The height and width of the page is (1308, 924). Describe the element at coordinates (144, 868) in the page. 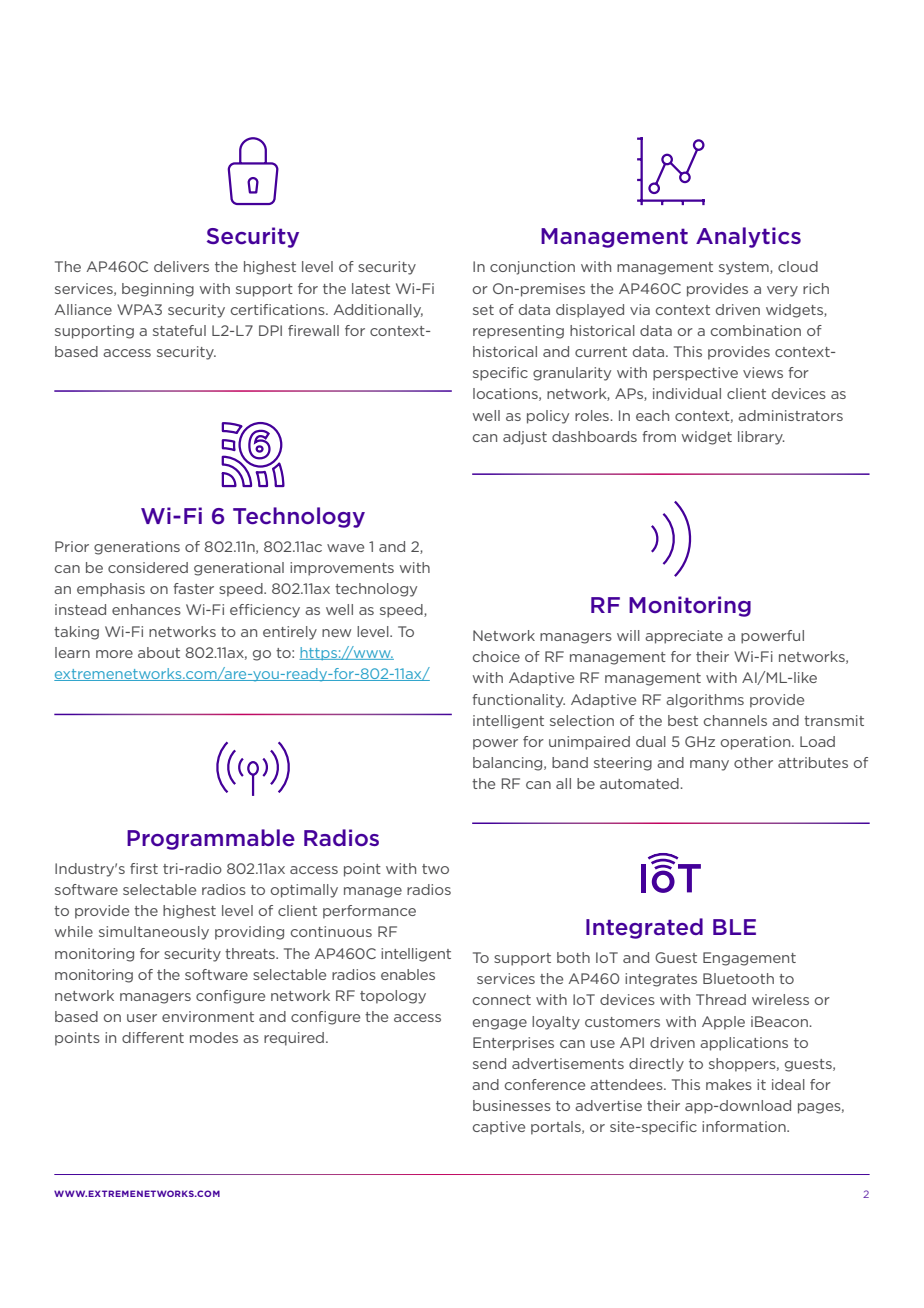

I see `first` at that location.
